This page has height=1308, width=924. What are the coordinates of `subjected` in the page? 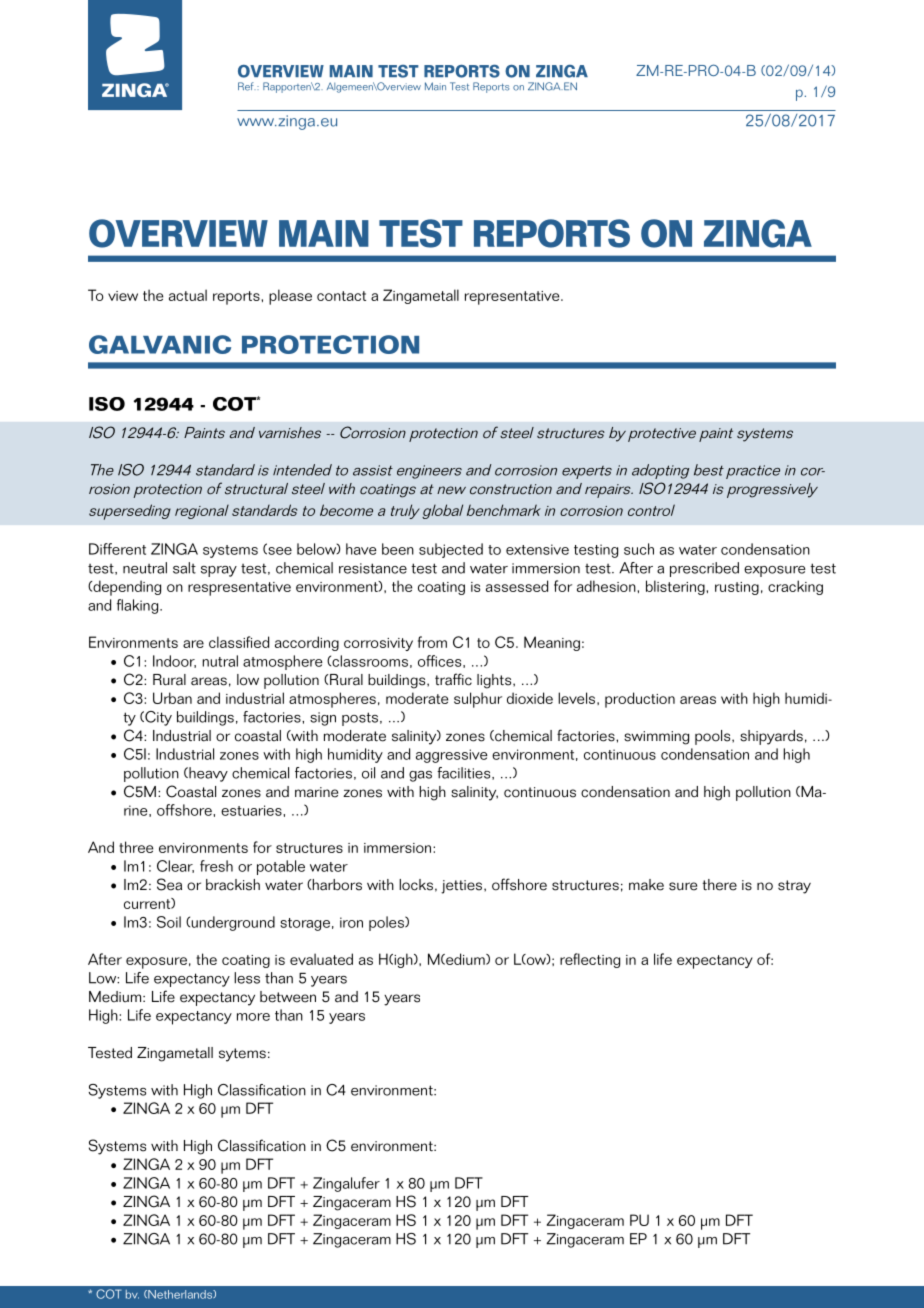 It's located at (451, 550).
